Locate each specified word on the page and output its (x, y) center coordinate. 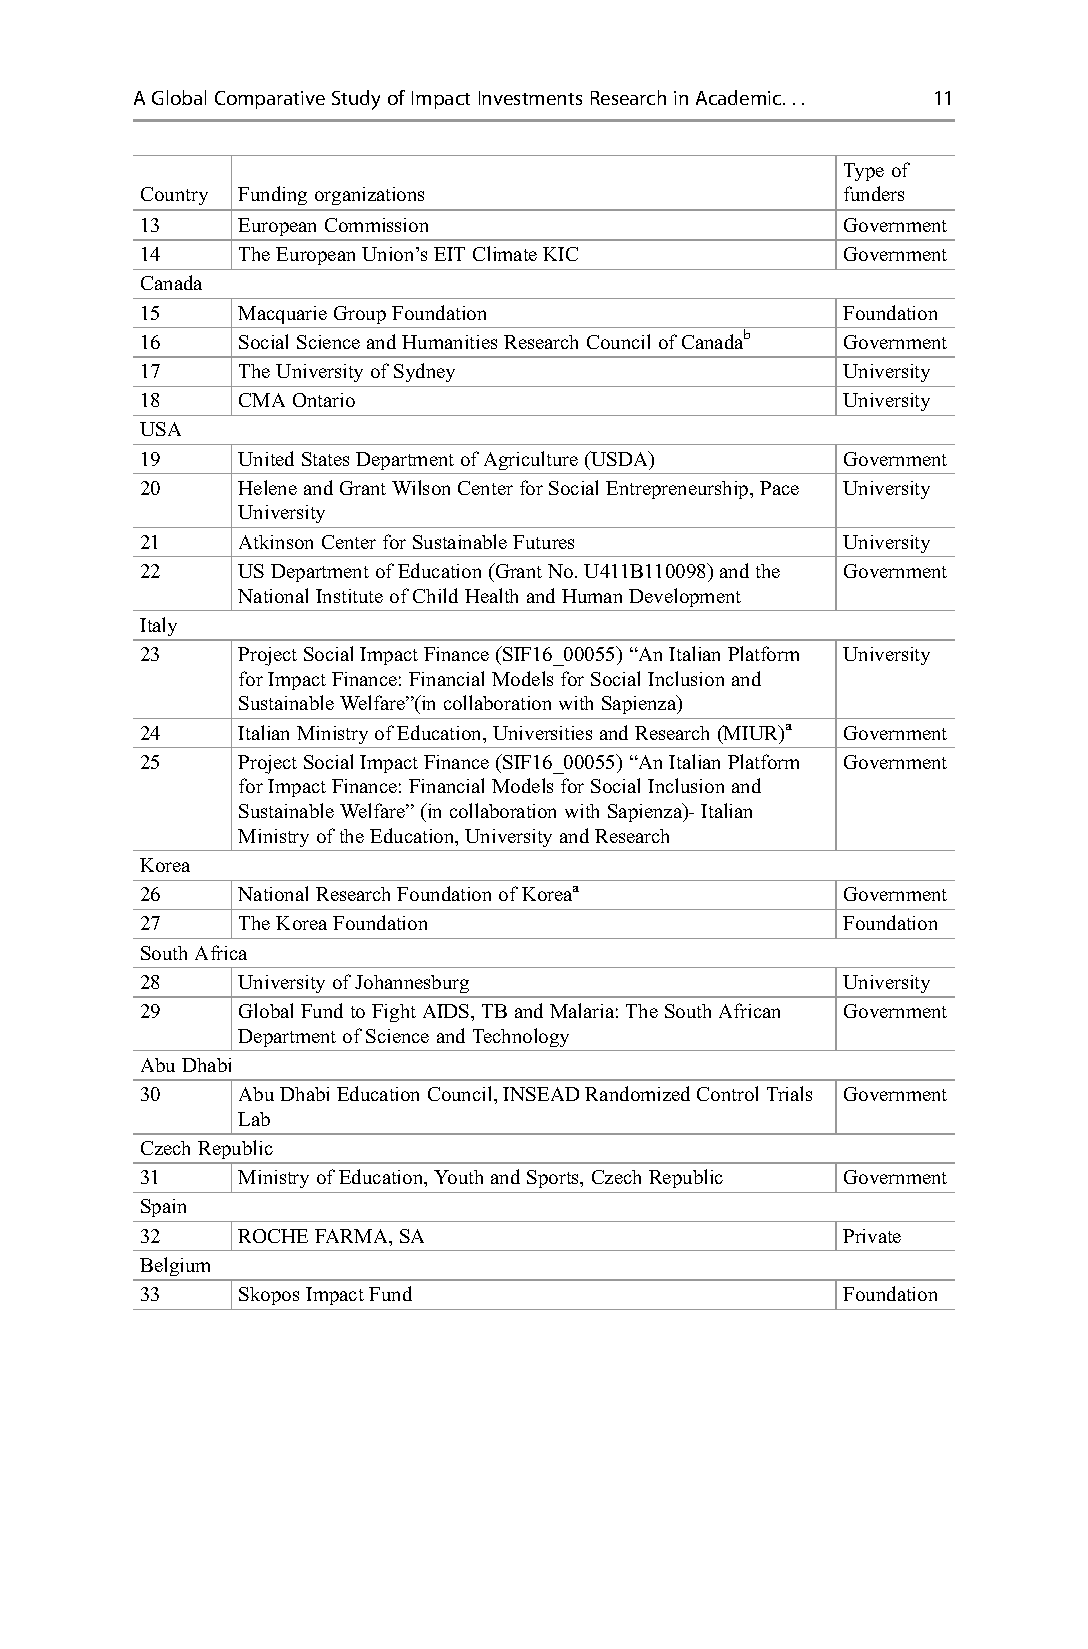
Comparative (270, 100)
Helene (267, 487)
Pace (779, 488)
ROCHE (273, 1236)
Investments (530, 98)
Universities (542, 733)
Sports (554, 1179)
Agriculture (531, 460)
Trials (789, 1093)
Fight (394, 1013)
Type (864, 172)
